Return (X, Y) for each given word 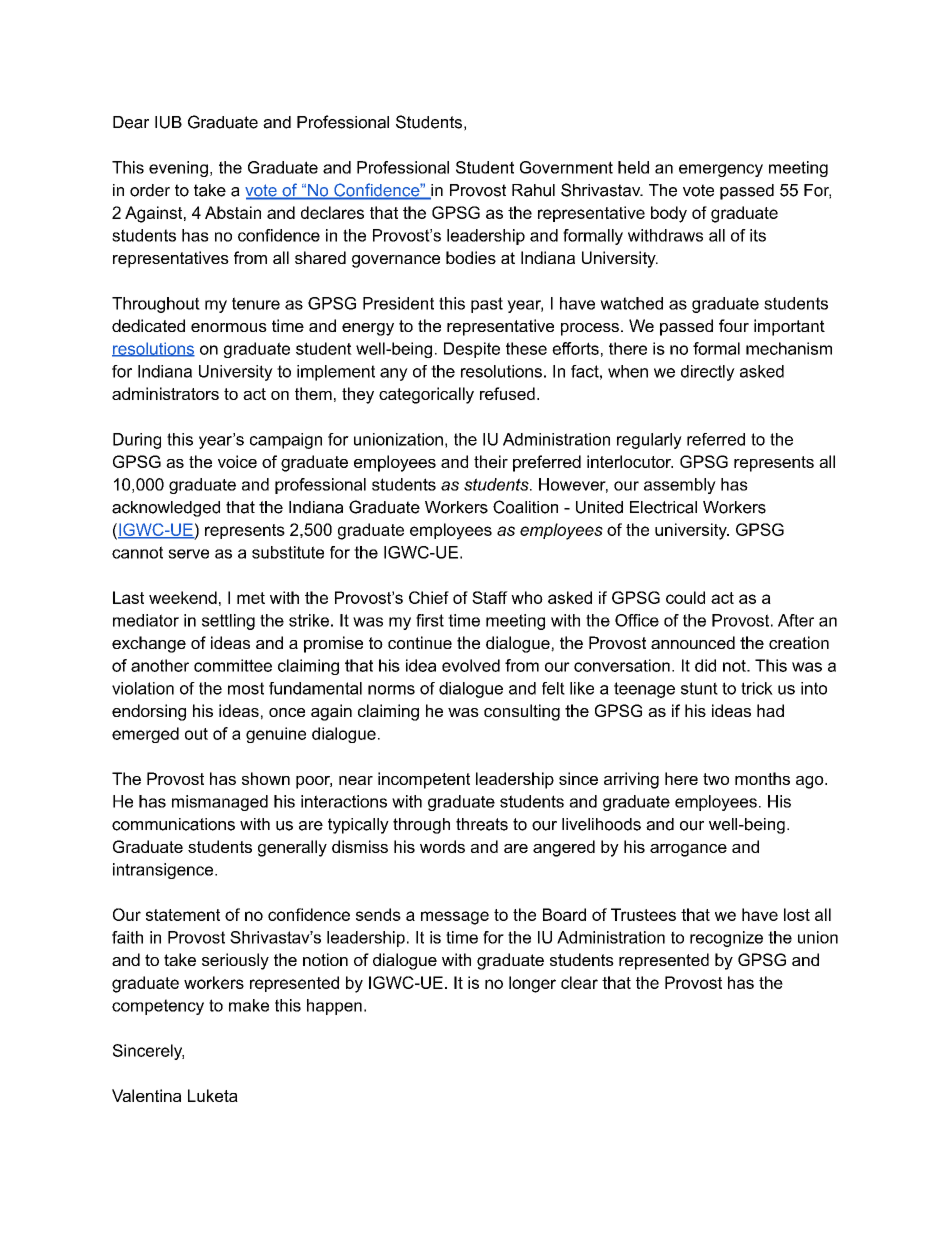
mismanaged (220, 803)
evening (178, 169)
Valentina (146, 1095)
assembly (680, 486)
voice (237, 461)
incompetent (424, 780)
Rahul (533, 190)
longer (532, 984)
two (716, 779)
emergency (721, 170)
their (491, 461)
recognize (726, 939)
